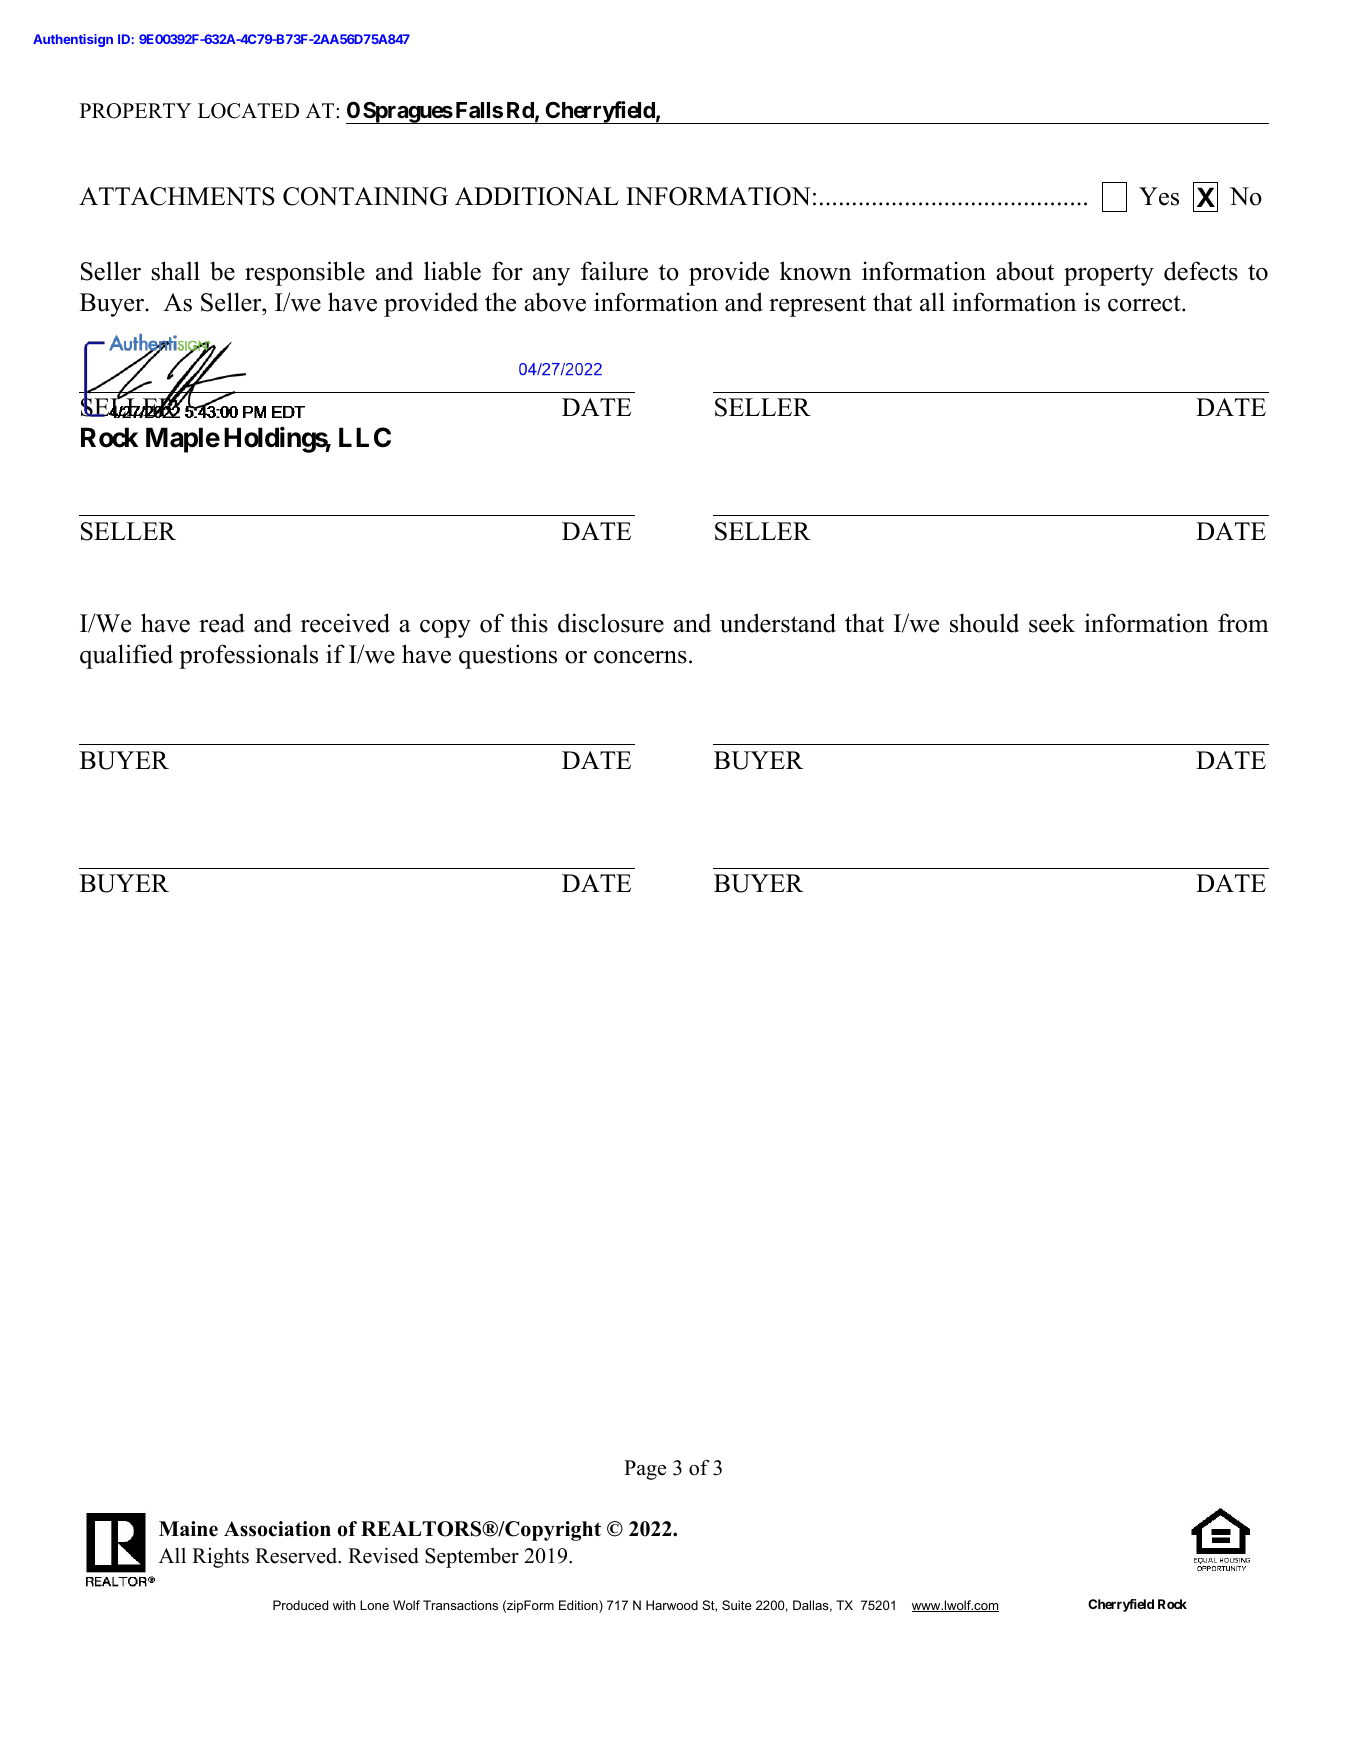 This document has width=1348, height=1745. Describe the element at coordinates (1159, 196) in the document. I see `Yes` at that location.
